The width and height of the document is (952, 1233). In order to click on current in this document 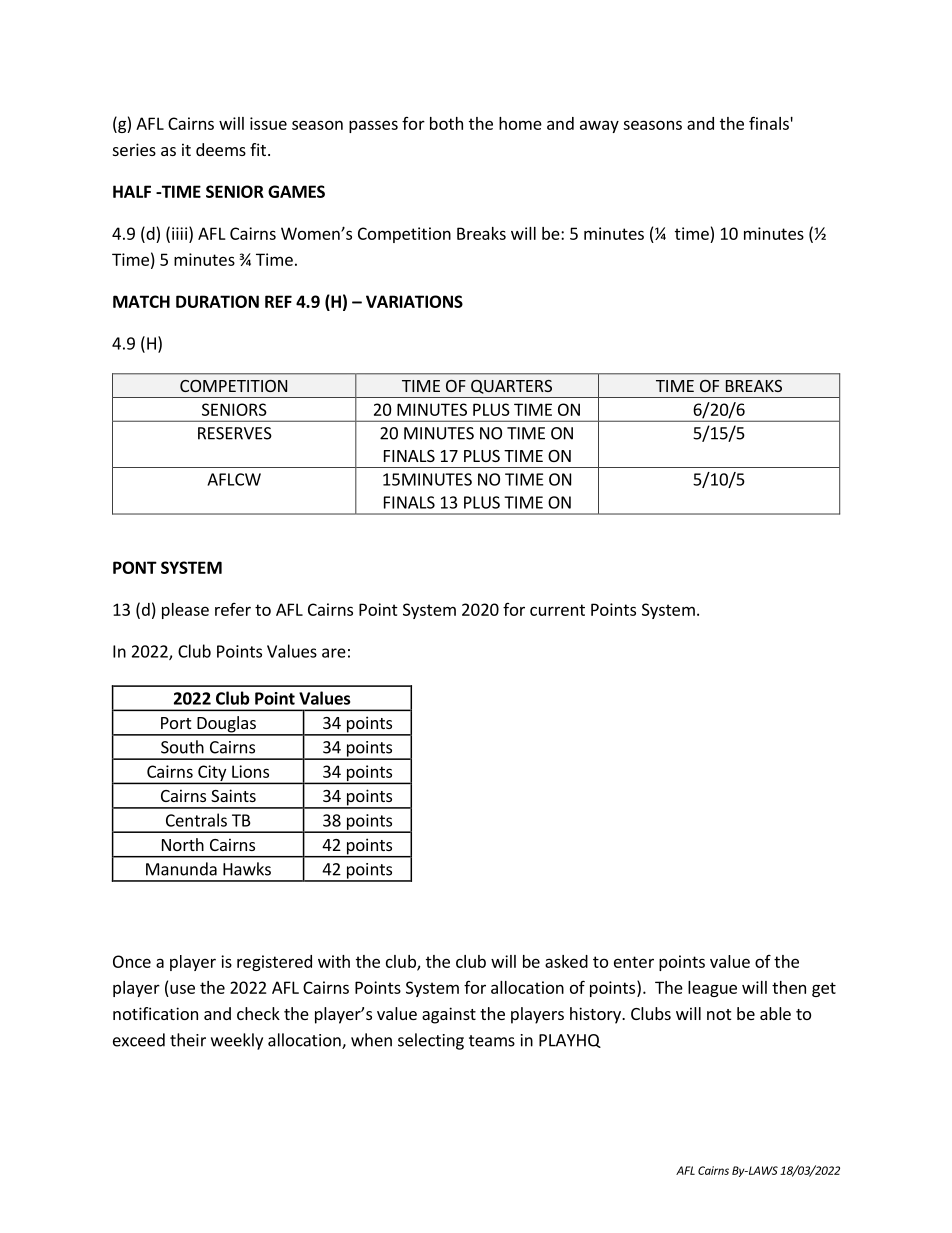, I will do `click(557, 610)`.
